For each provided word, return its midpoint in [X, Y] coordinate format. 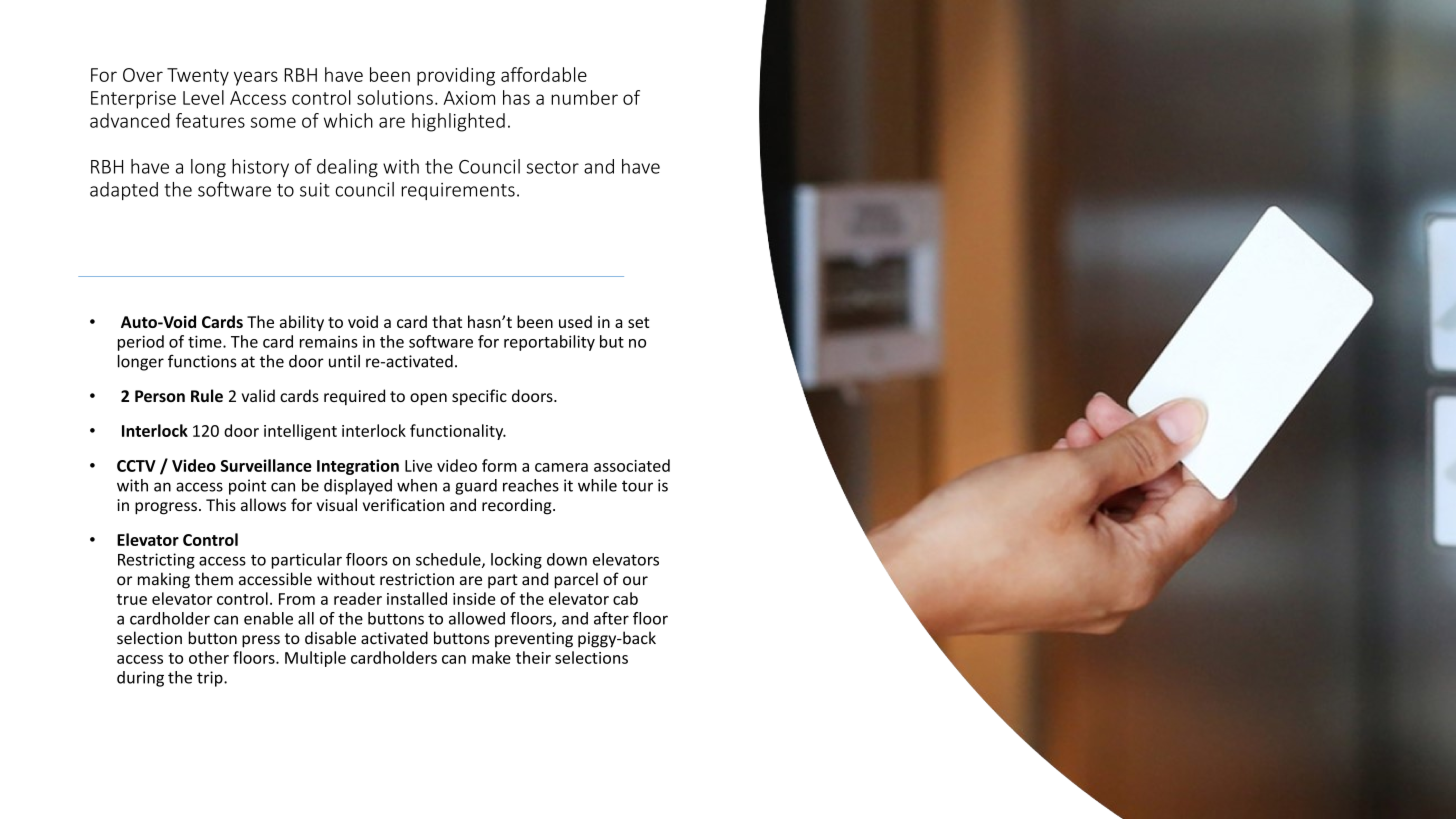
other [209, 657]
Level [203, 97]
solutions [395, 97]
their [533, 657]
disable [330, 638]
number [584, 97]
